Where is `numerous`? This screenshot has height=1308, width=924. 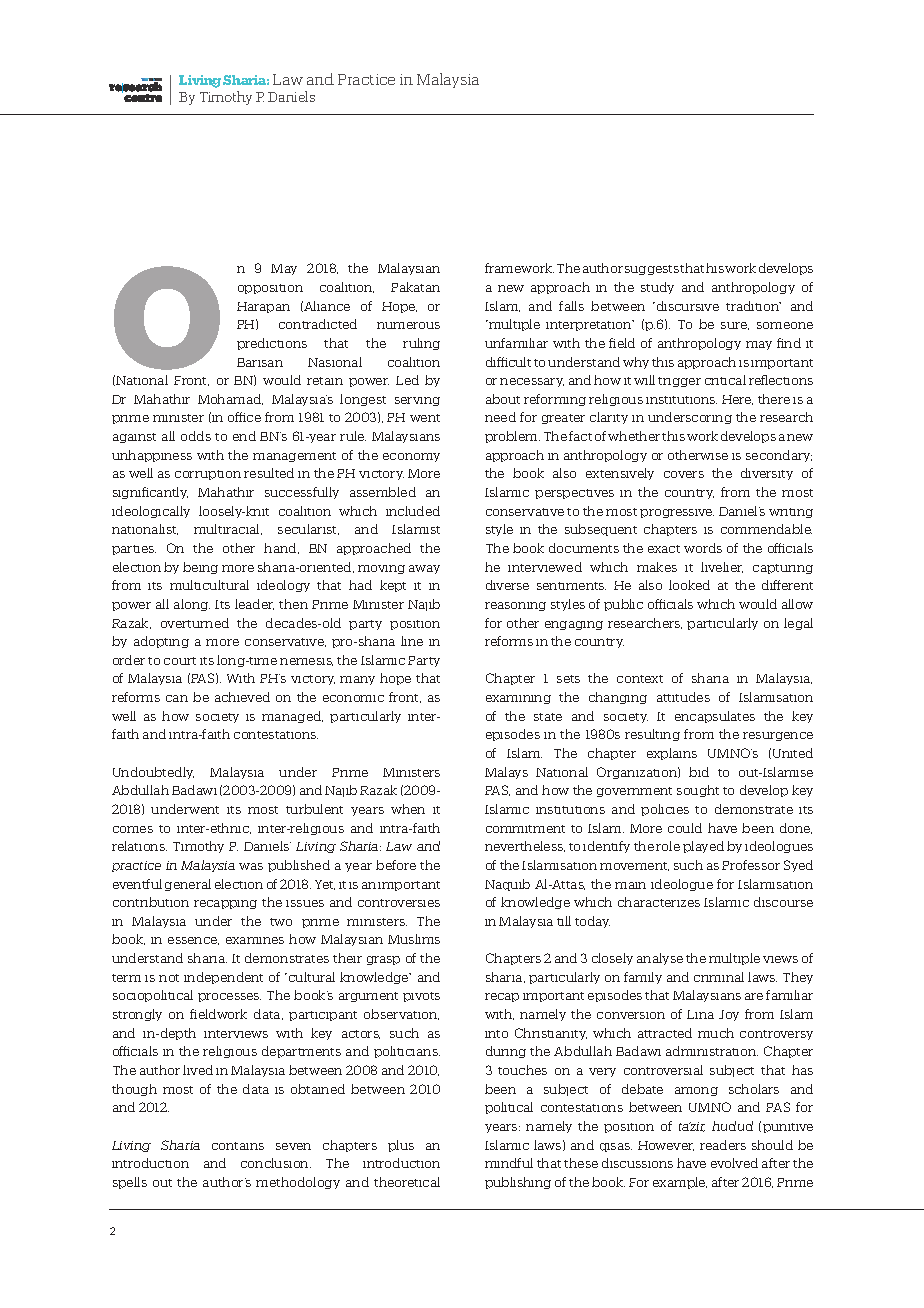
numerous is located at coordinates (408, 325).
